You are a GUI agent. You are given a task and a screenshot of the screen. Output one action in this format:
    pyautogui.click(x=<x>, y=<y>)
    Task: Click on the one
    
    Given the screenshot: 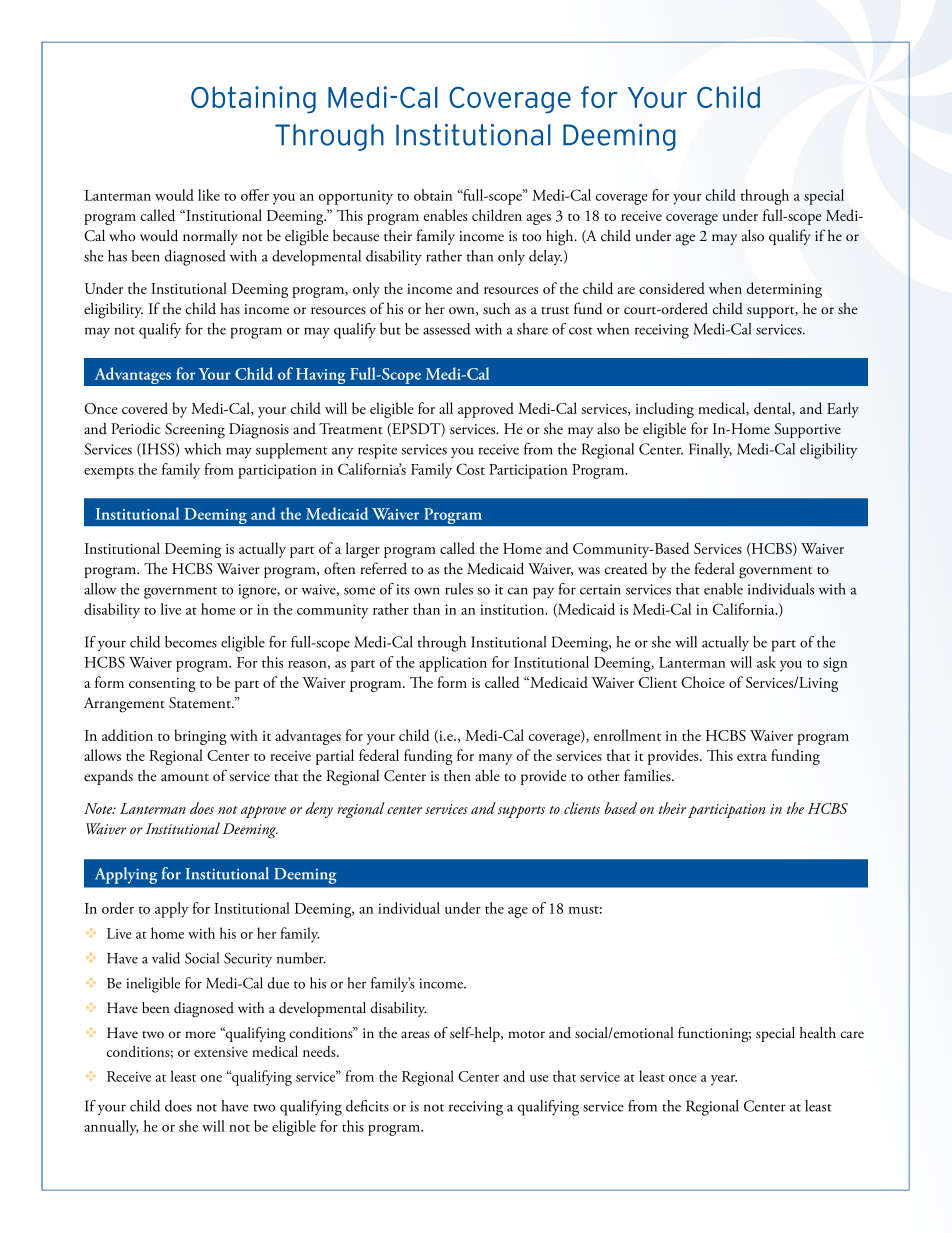 What is the action you would take?
    pyautogui.click(x=211, y=1078)
